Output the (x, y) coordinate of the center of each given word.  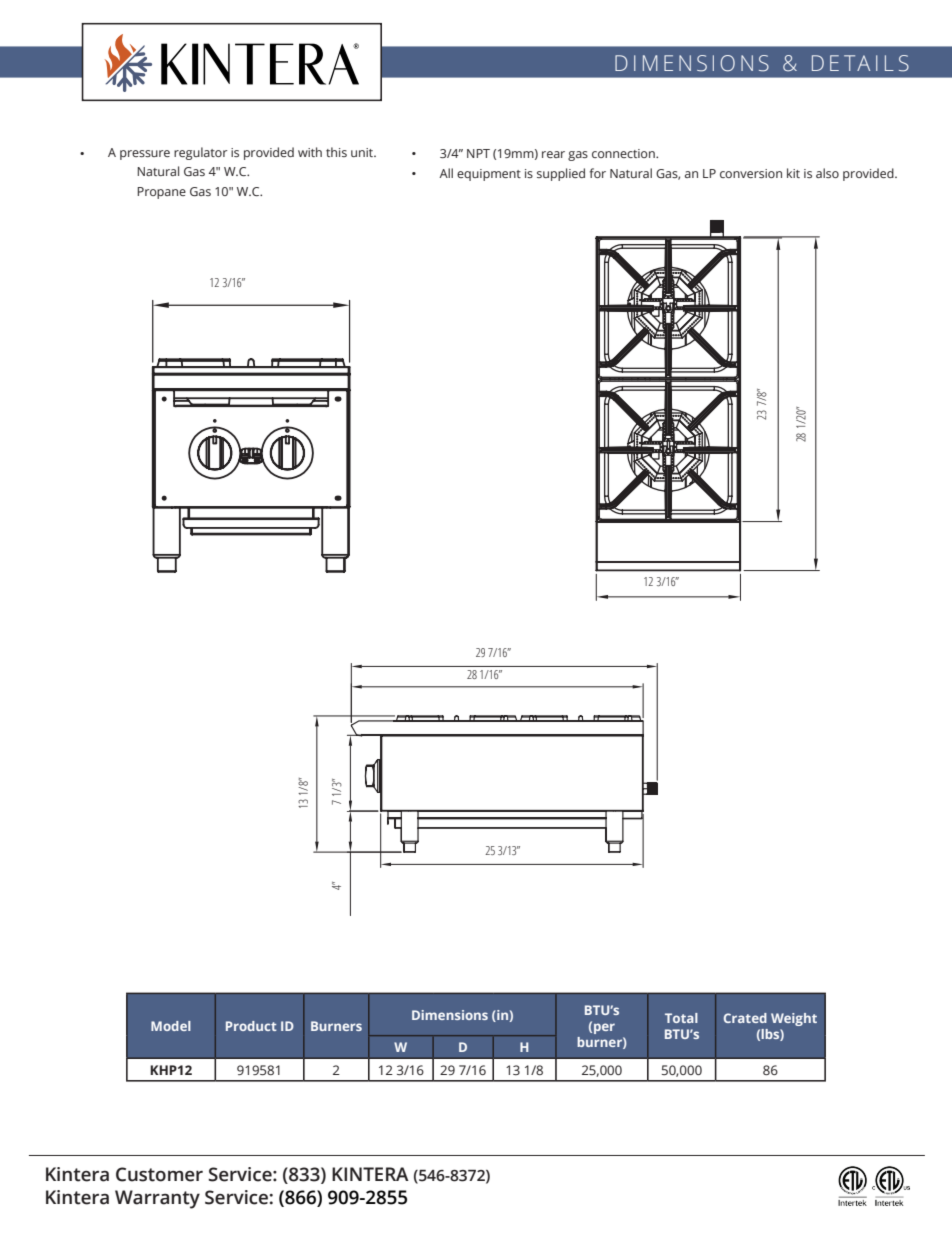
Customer (159, 1174)
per (604, 1028)
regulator (201, 153)
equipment (489, 175)
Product (251, 1026)
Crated (745, 1018)
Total (681, 1018)
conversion (751, 173)
